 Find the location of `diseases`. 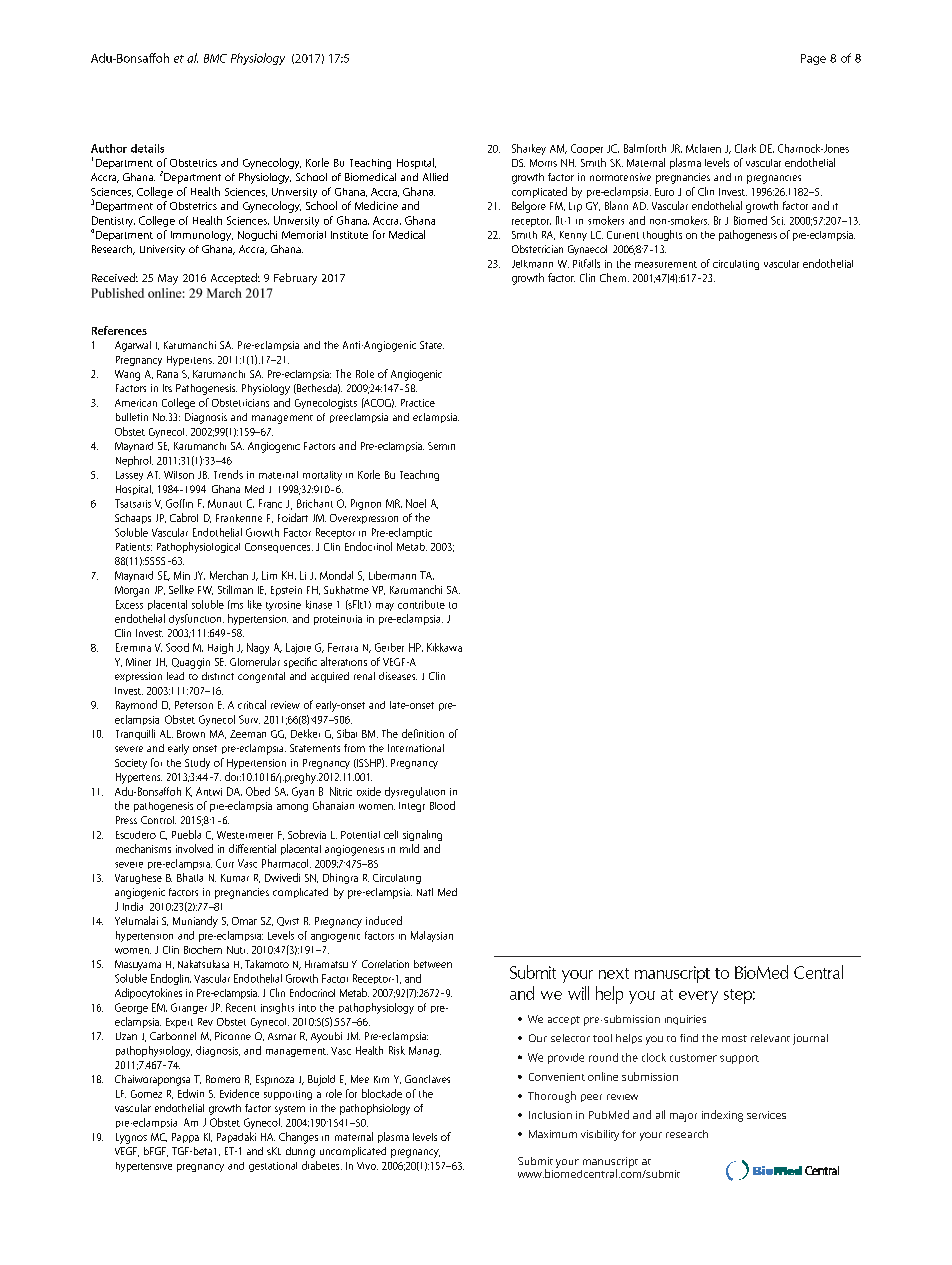

diseases is located at coordinates (398, 676).
